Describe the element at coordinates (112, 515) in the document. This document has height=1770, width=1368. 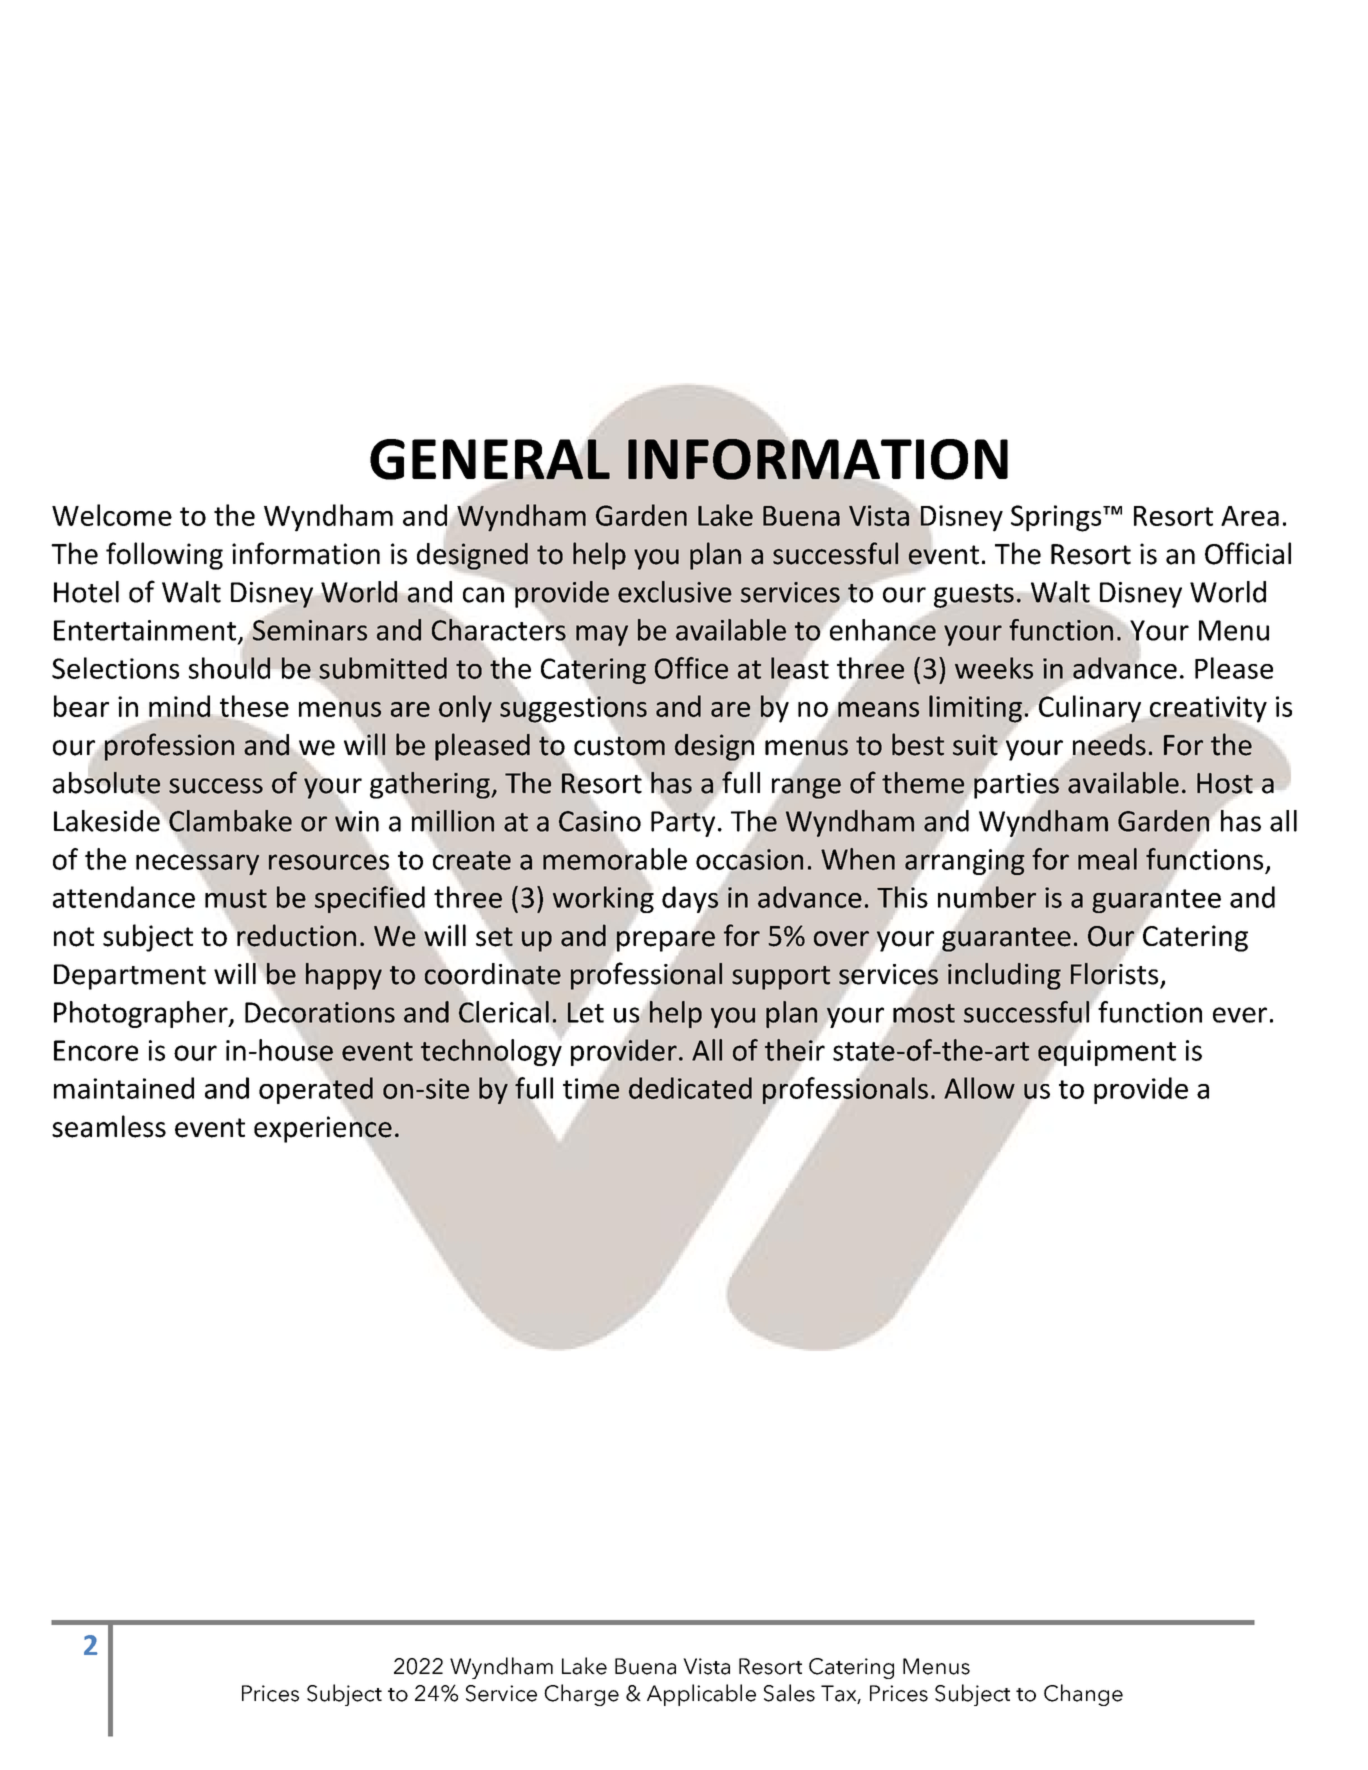
I see `Welcome` at that location.
